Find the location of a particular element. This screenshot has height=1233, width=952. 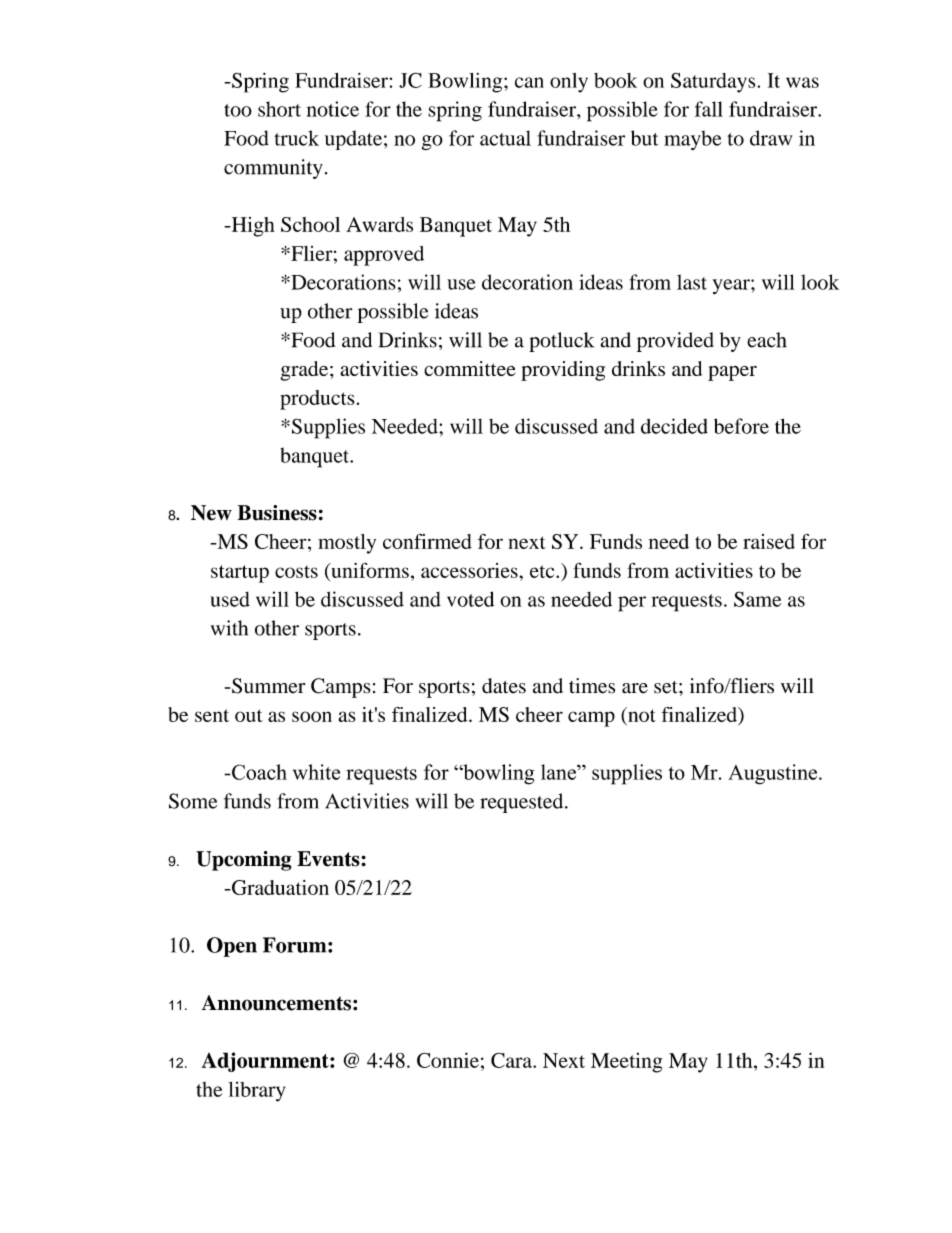

voted is located at coordinates (470, 599).
